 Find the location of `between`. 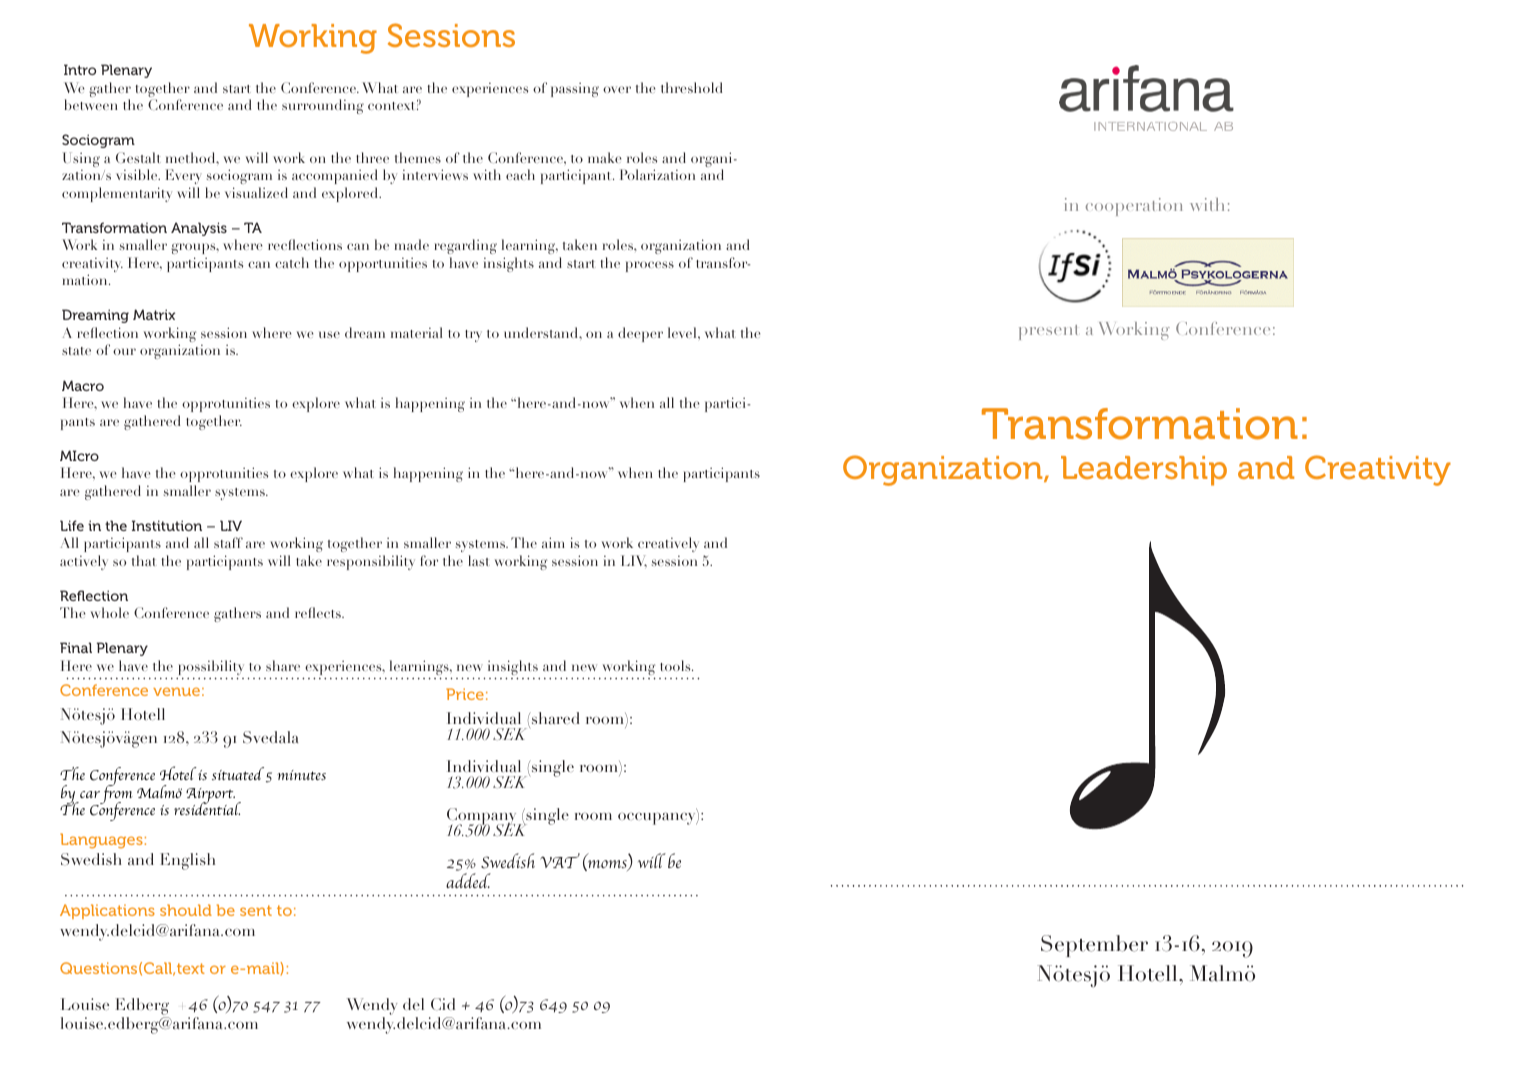

between is located at coordinates (91, 104).
